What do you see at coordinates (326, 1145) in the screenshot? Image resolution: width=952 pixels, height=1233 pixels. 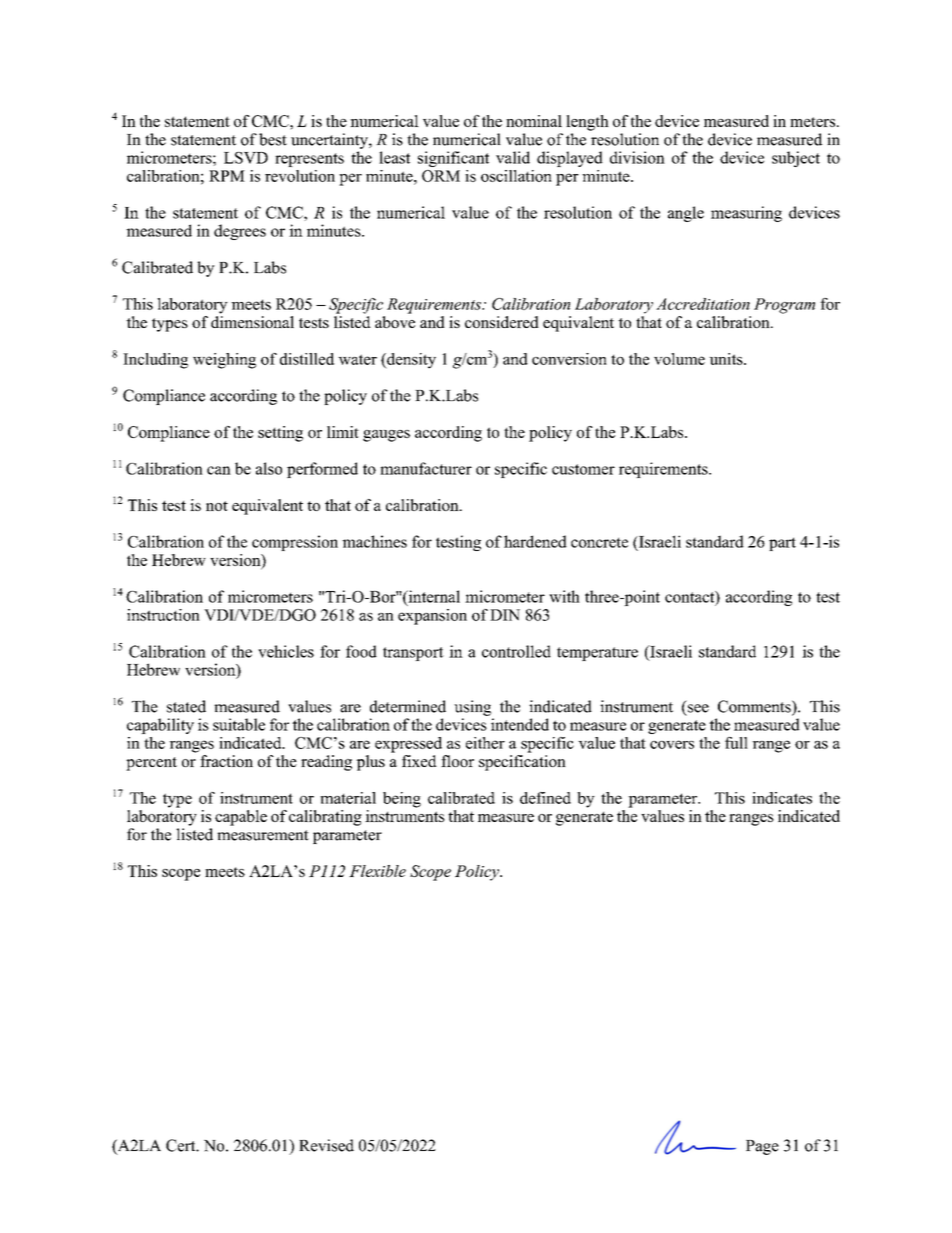 I see `Revised` at bounding box center [326, 1145].
